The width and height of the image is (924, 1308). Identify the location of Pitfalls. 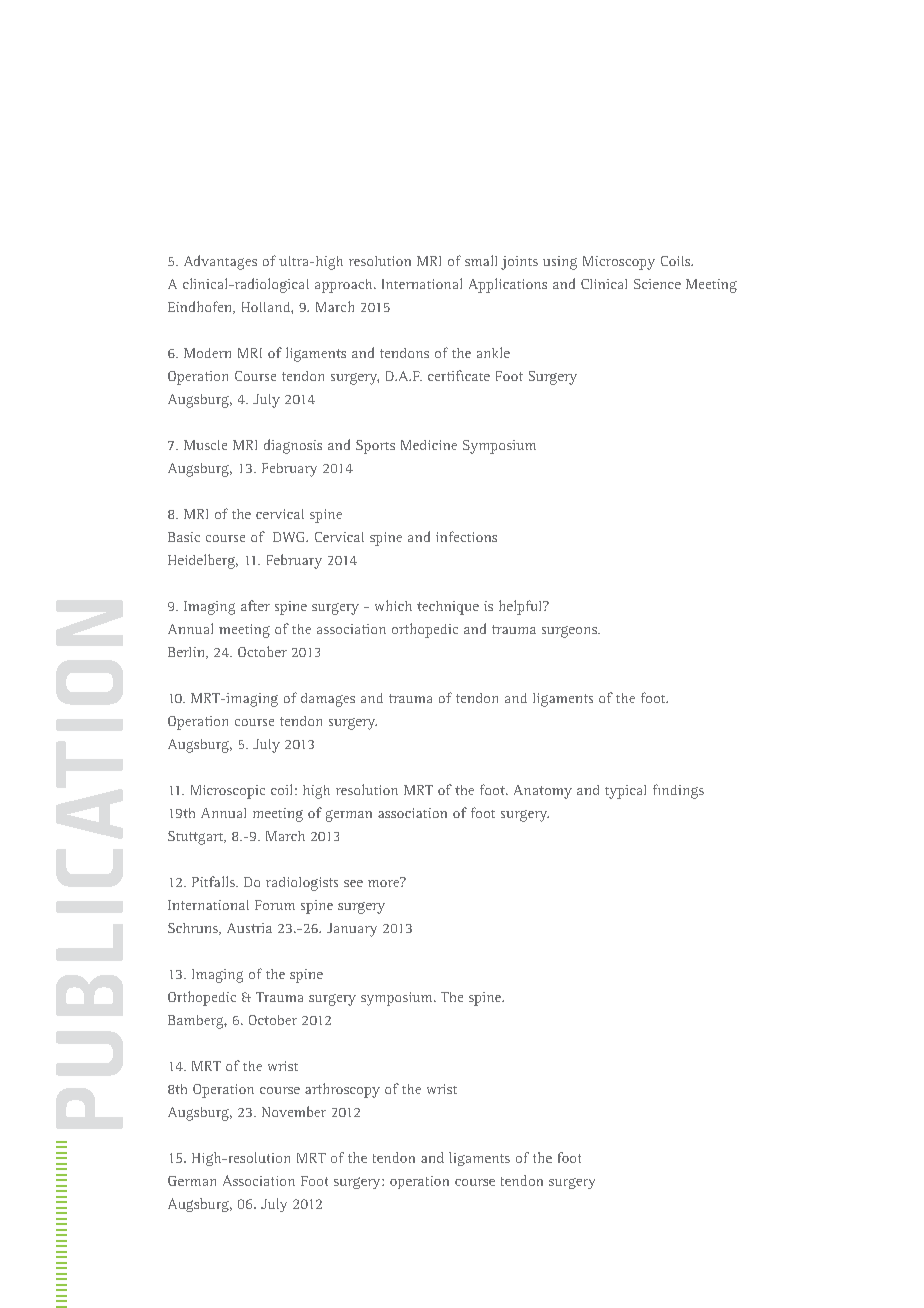
(214, 881).
